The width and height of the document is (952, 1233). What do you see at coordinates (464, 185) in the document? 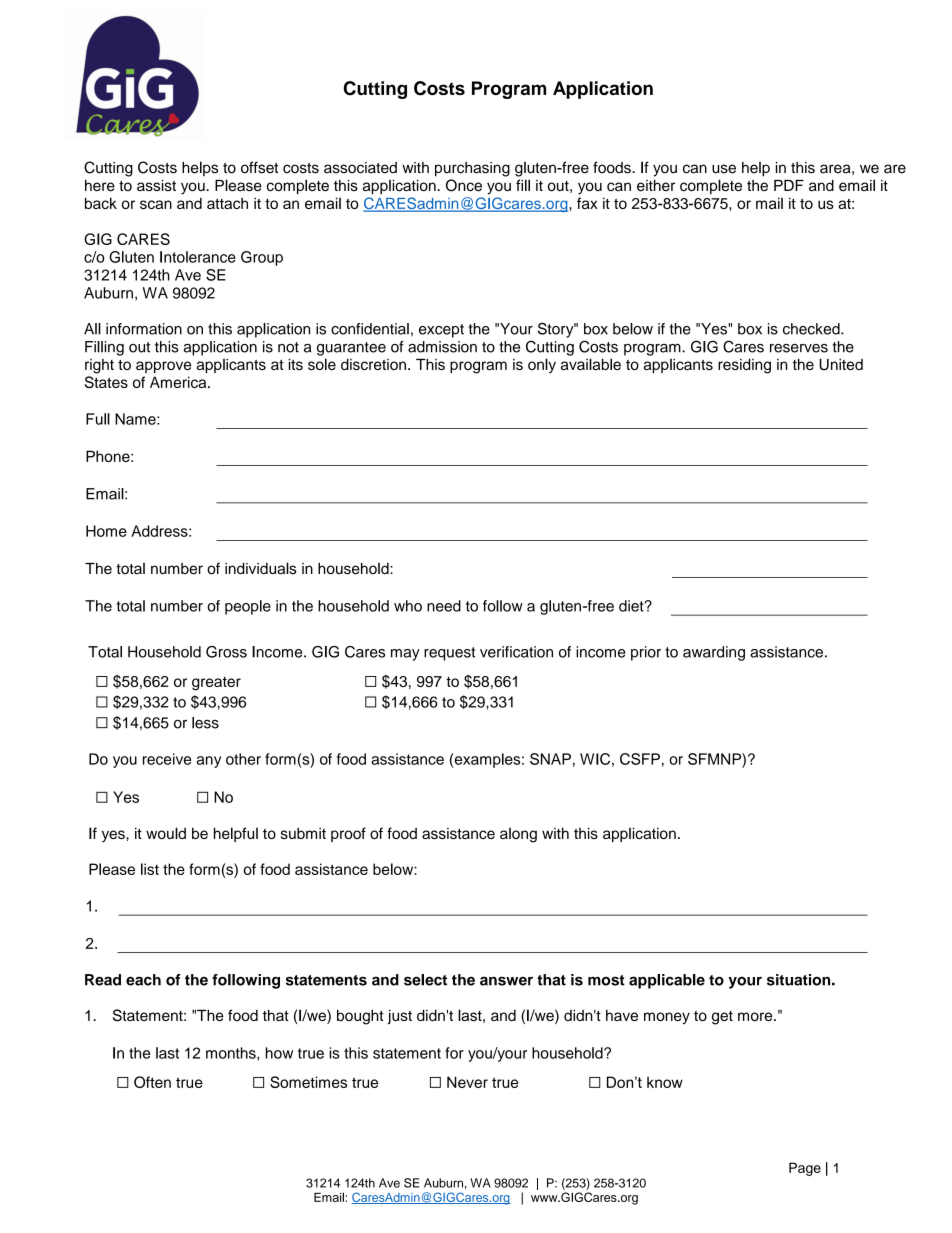
I see `Once` at bounding box center [464, 185].
